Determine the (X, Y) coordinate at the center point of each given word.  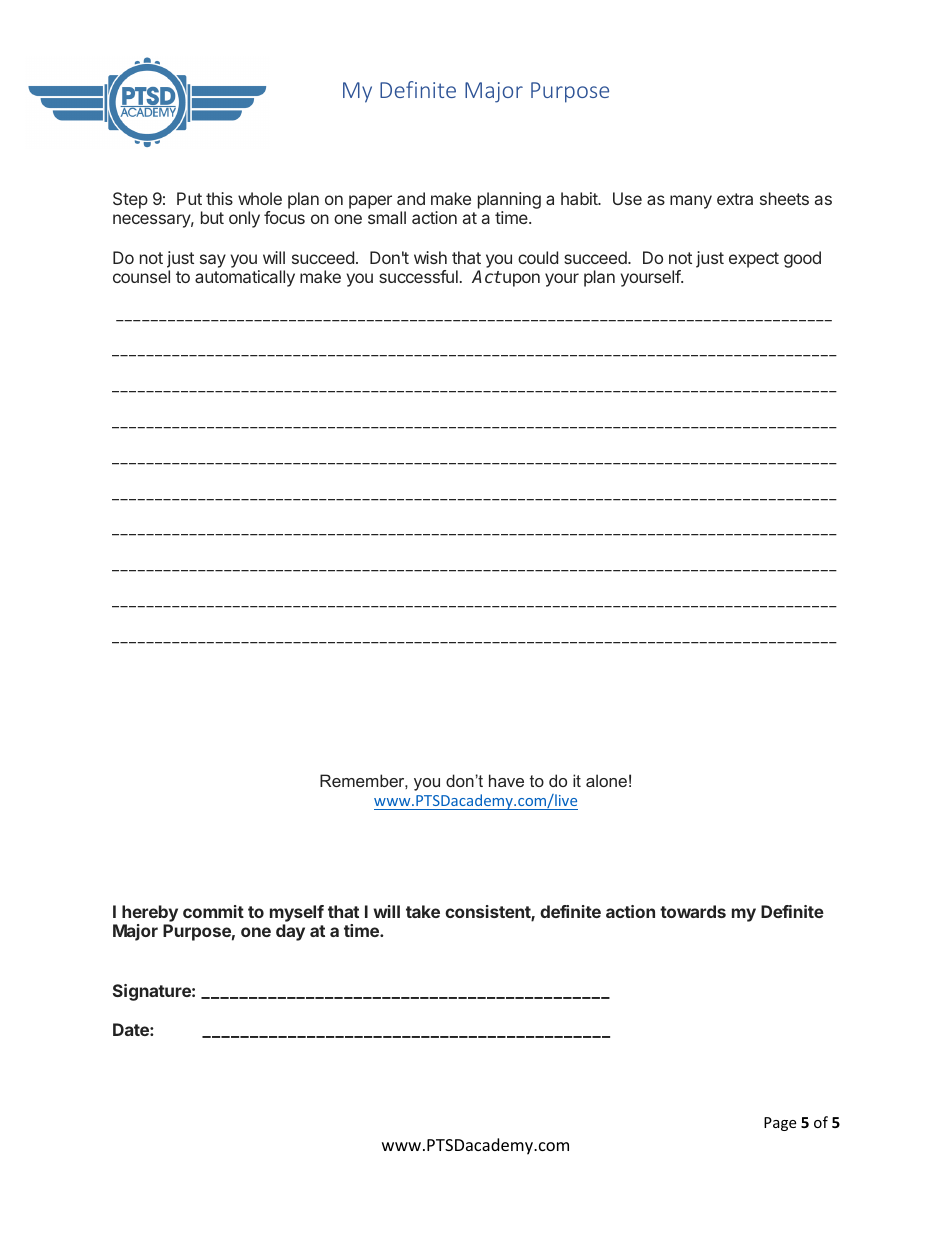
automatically (245, 278)
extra (735, 199)
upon (520, 280)
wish (430, 257)
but (212, 217)
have (506, 780)
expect (754, 260)
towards (693, 911)
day (290, 932)
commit (213, 911)
